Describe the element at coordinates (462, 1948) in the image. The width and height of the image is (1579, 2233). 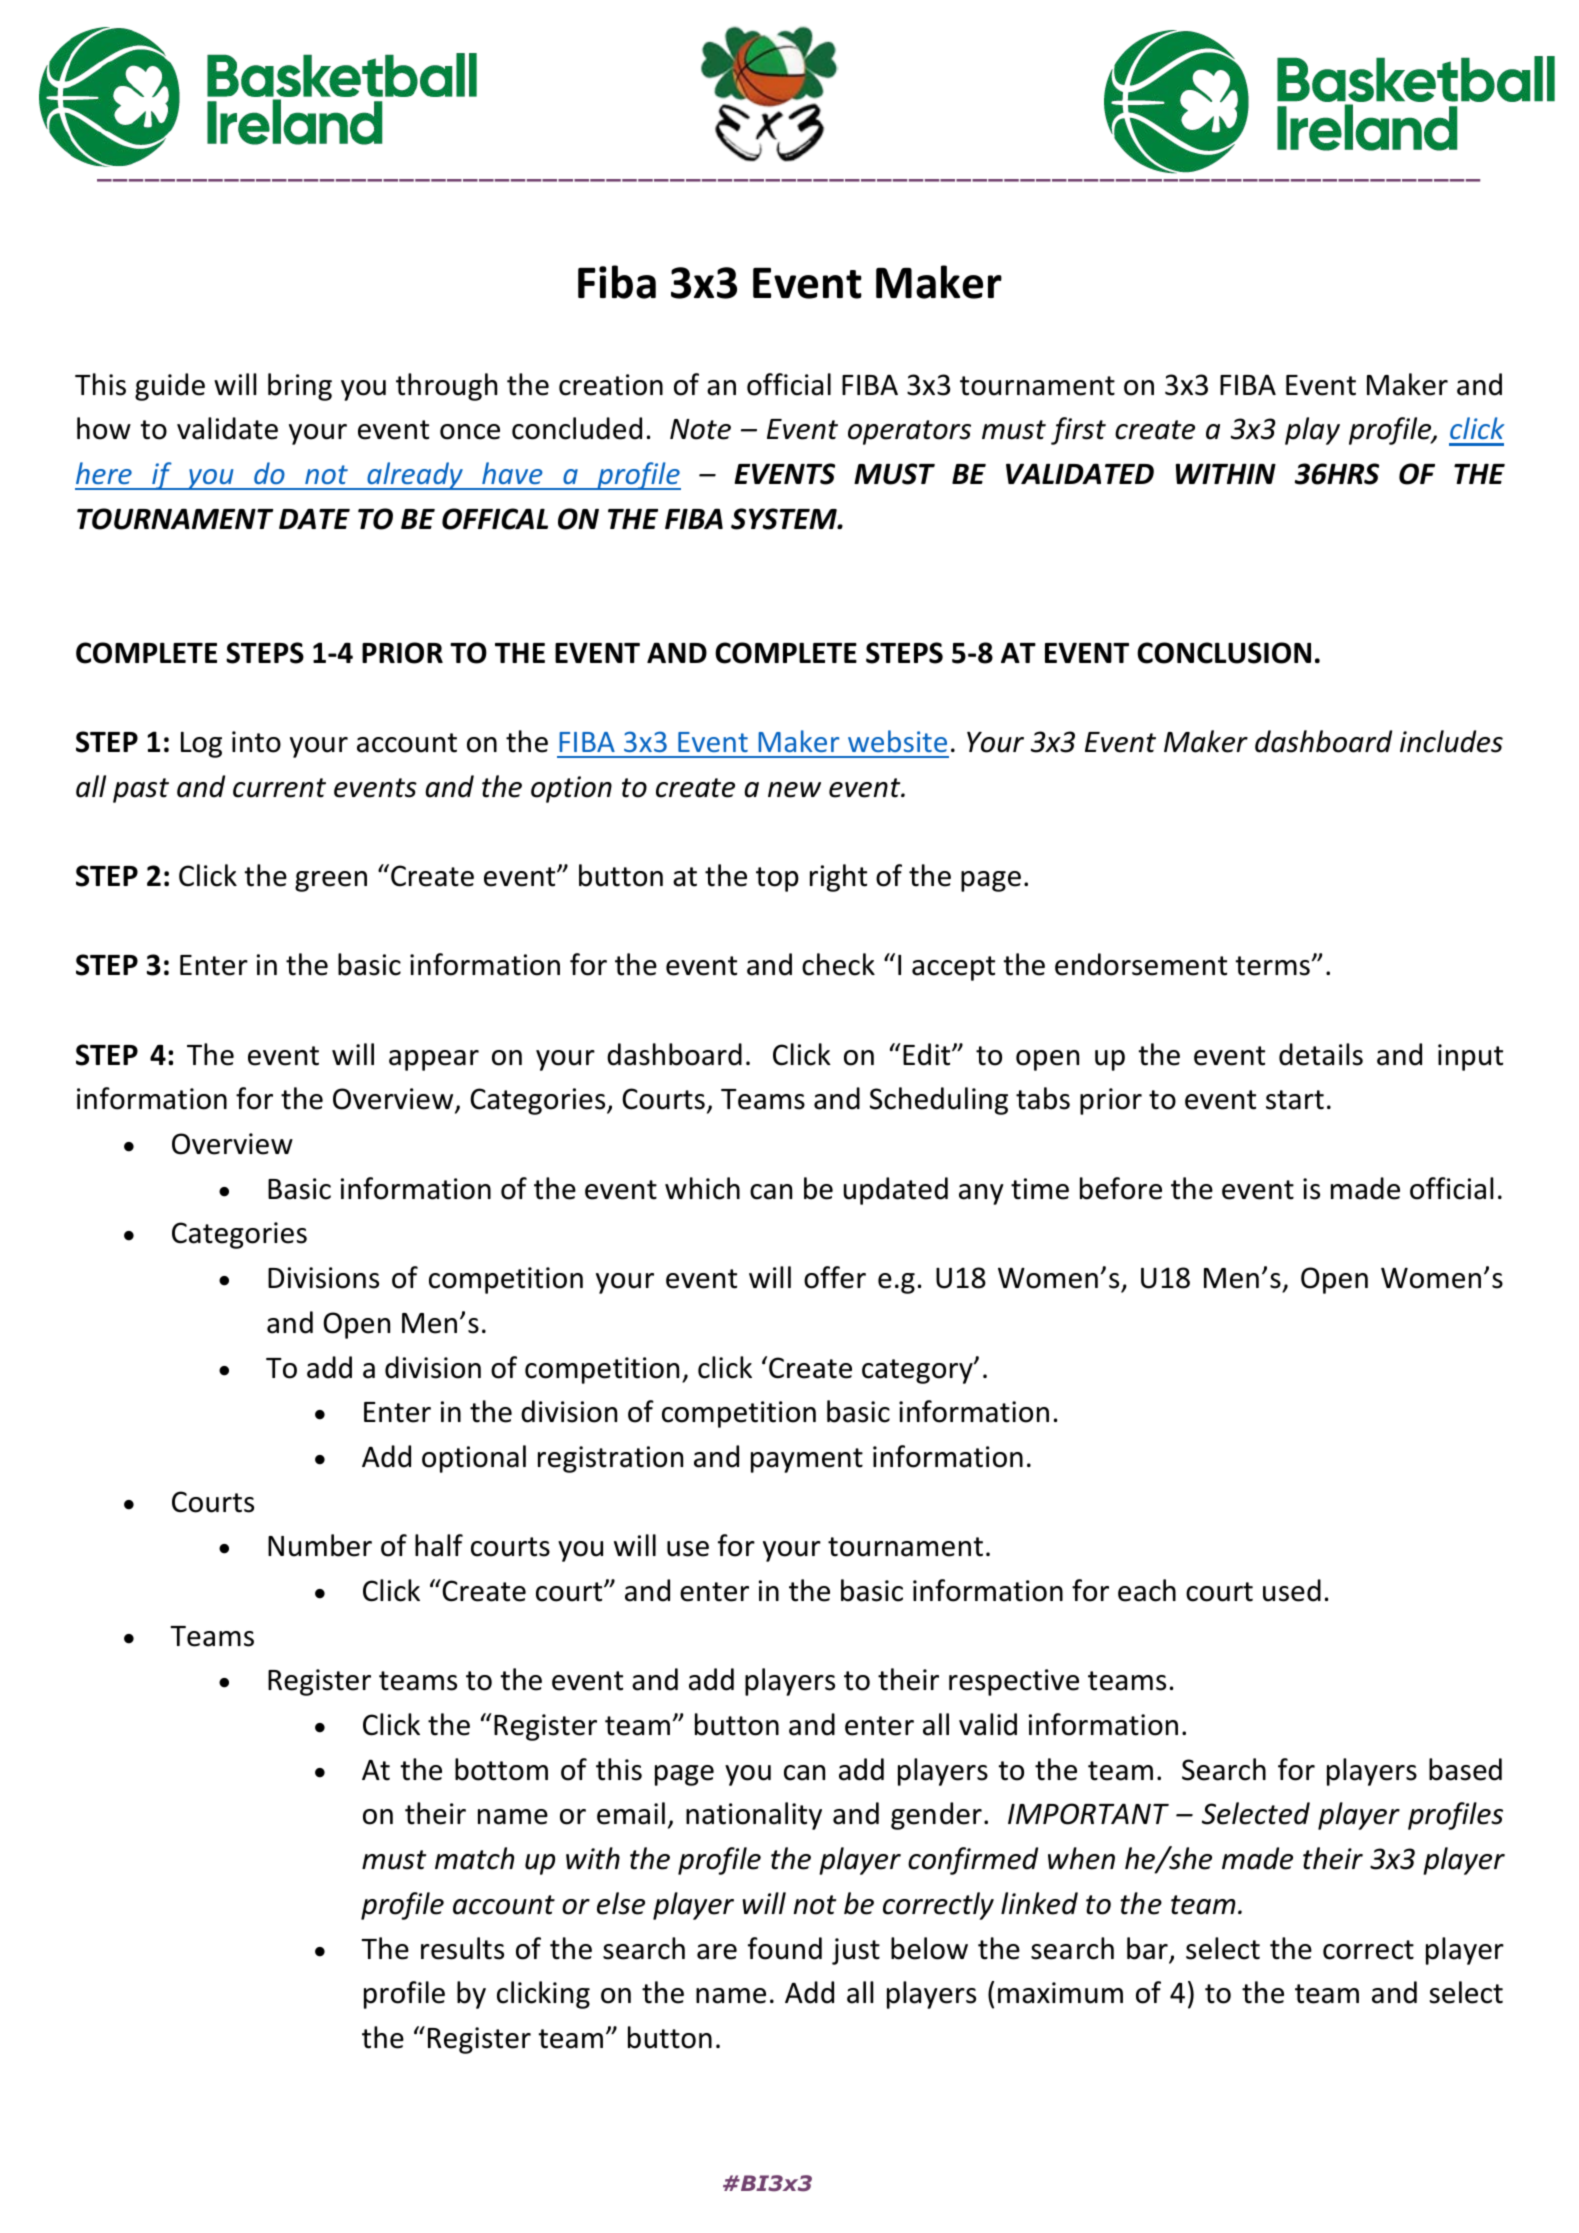
I see `results` at that location.
